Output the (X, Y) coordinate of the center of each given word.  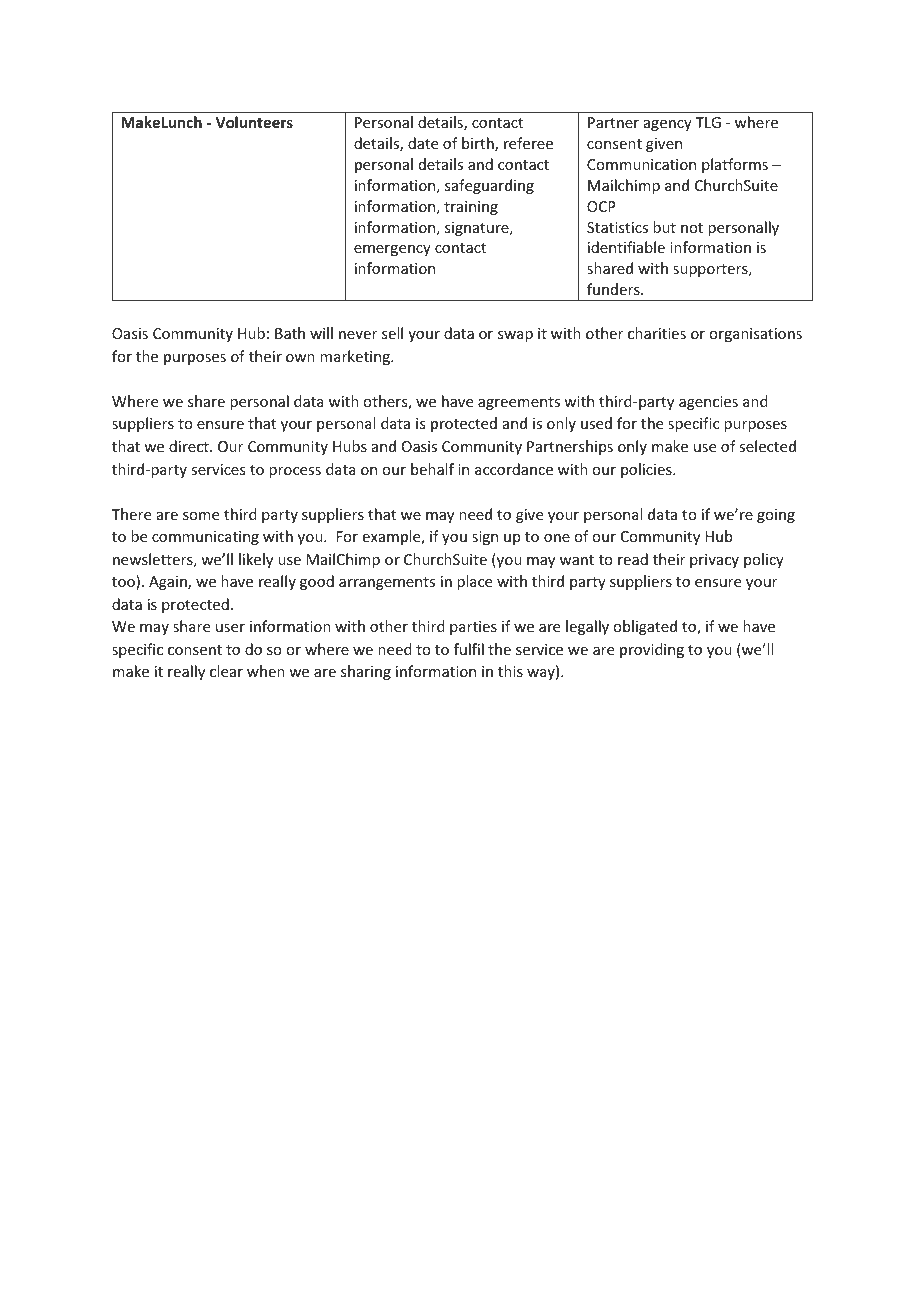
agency (668, 125)
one (557, 538)
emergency (392, 250)
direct (190, 446)
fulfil (469, 649)
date (423, 143)
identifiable (626, 247)
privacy (714, 561)
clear (226, 671)
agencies (708, 403)
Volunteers (254, 122)
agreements (519, 403)
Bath (290, 333)
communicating (205, 538)
